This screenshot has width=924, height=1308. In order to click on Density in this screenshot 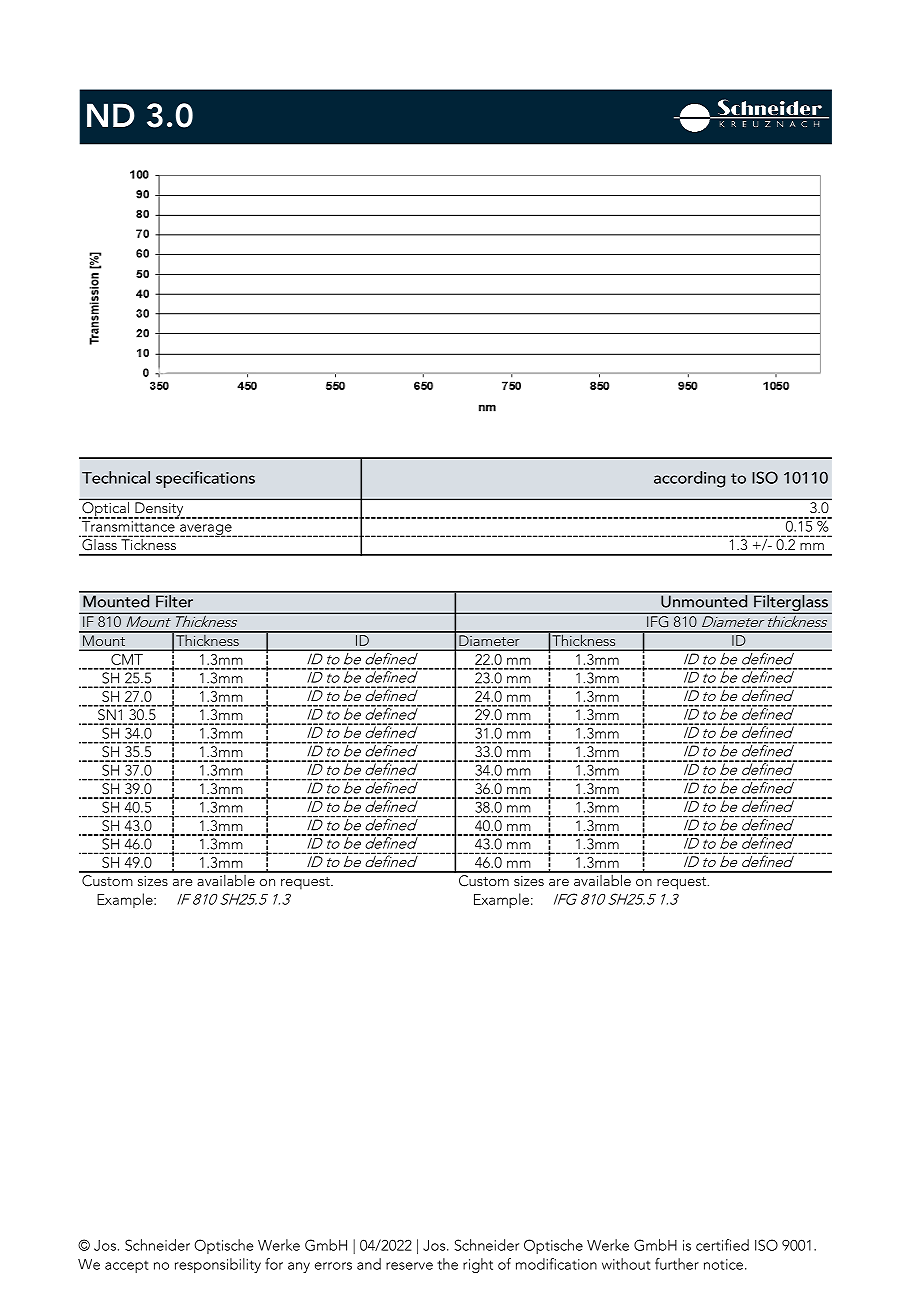, I will do `click(159, 510)`.
